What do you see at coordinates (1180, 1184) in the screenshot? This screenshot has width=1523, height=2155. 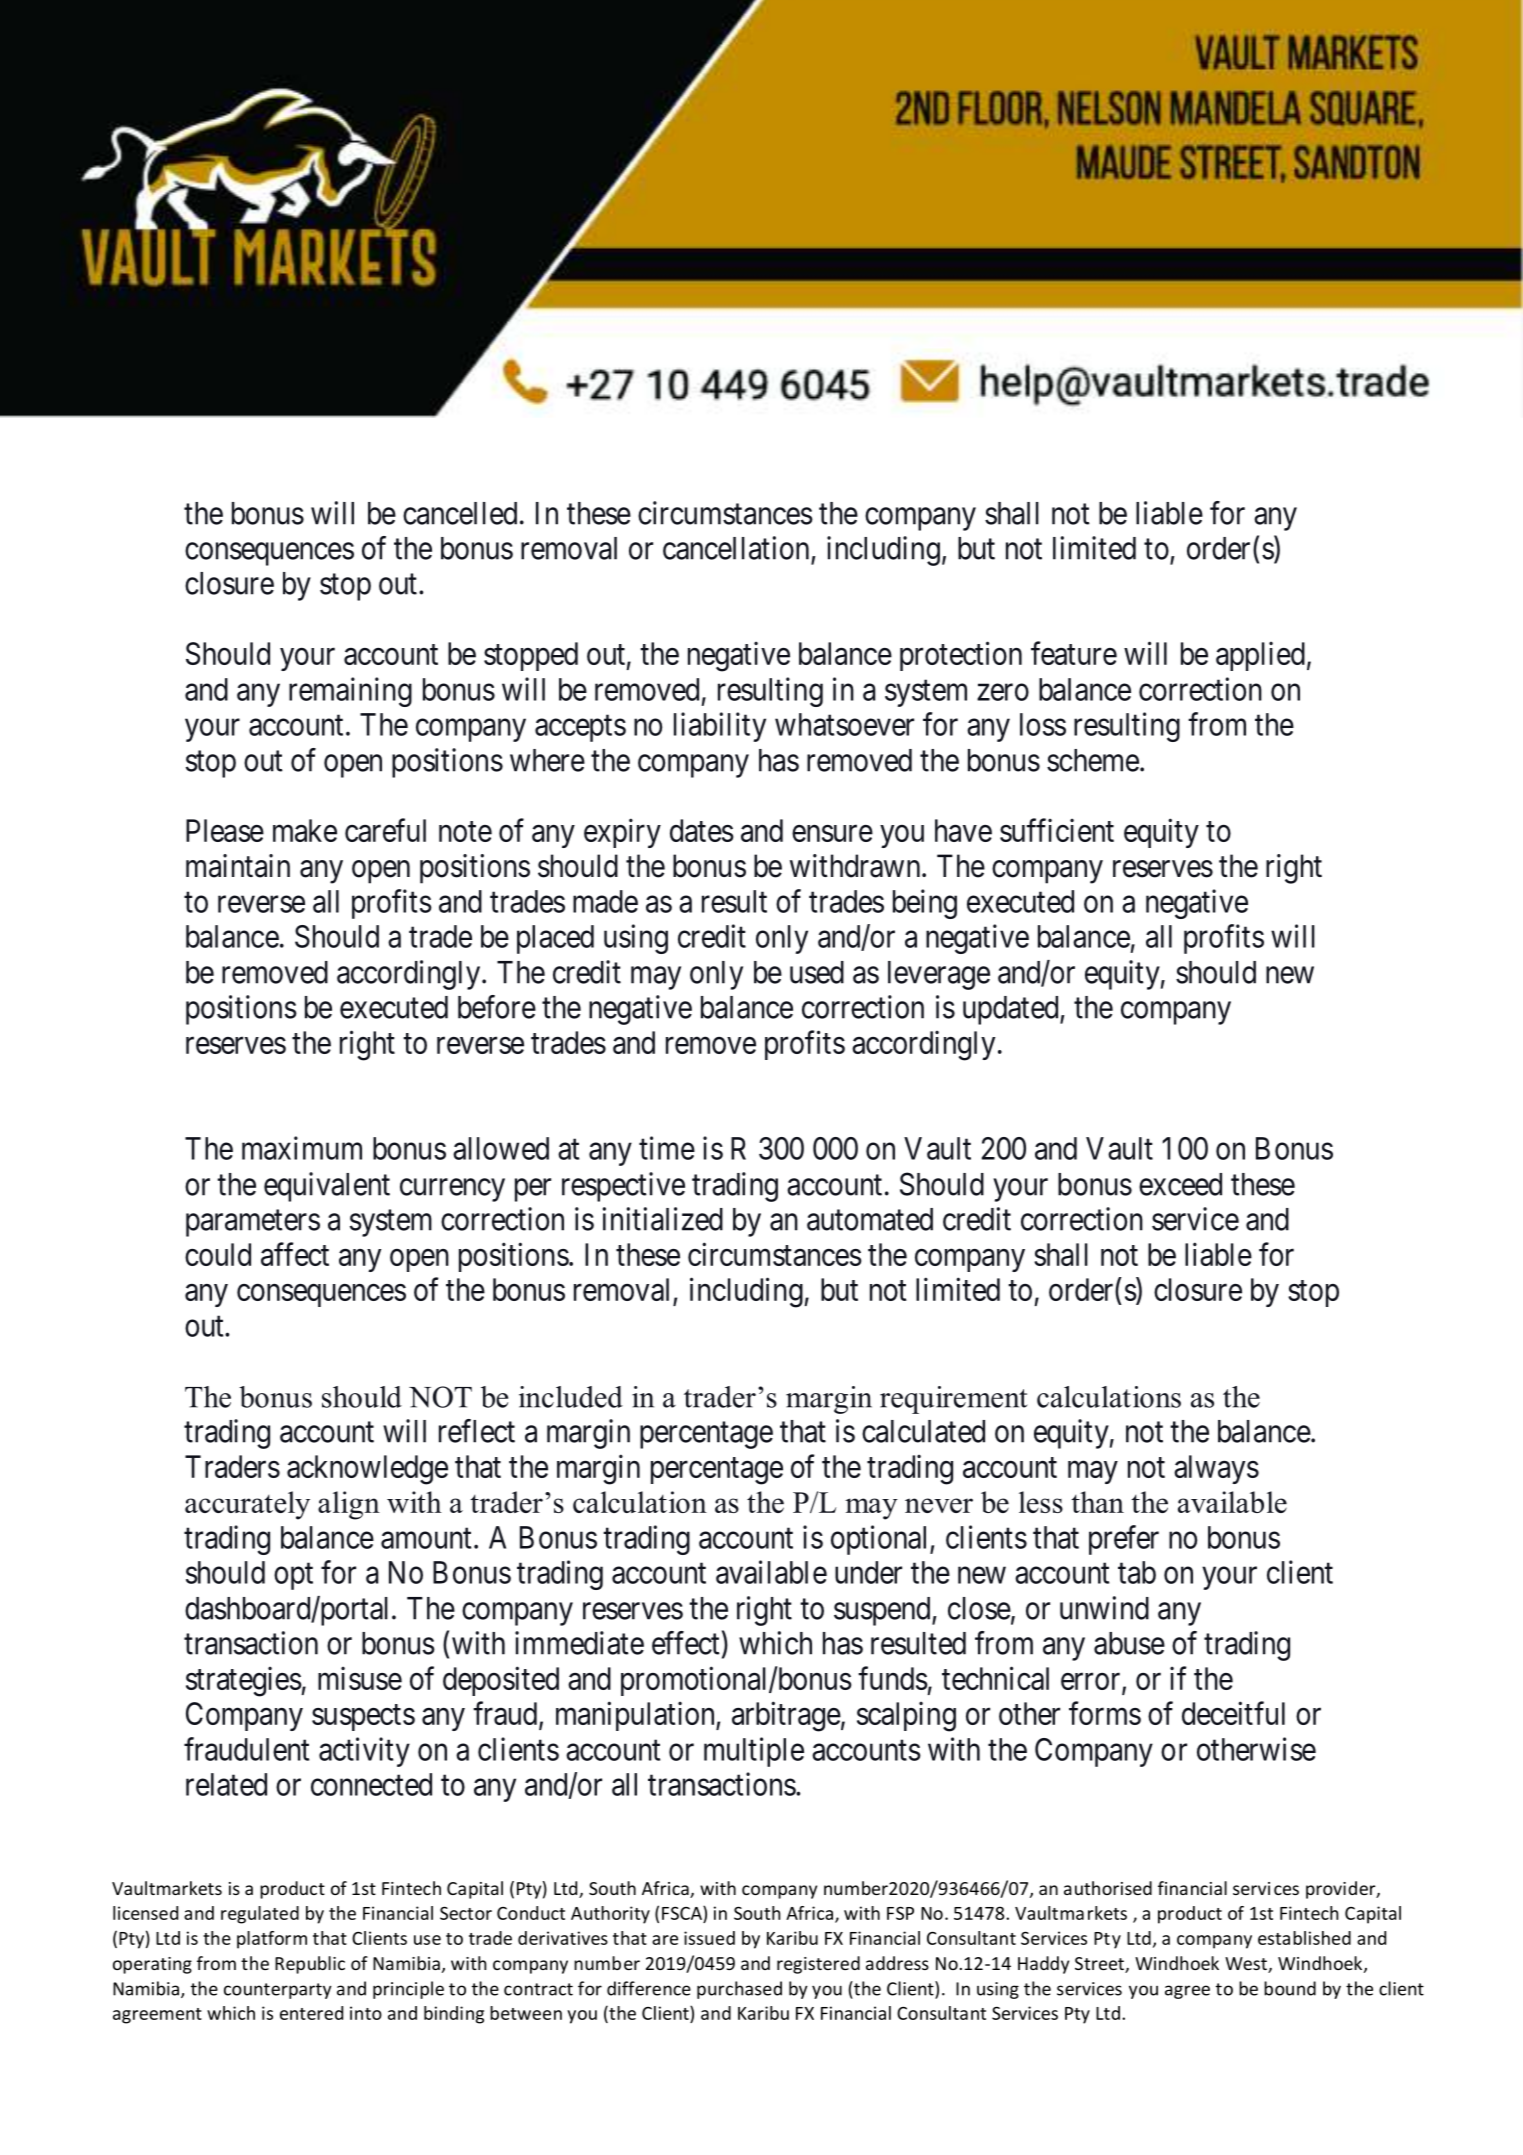 I see `exceed` at bounding box center [1180, 1184].
